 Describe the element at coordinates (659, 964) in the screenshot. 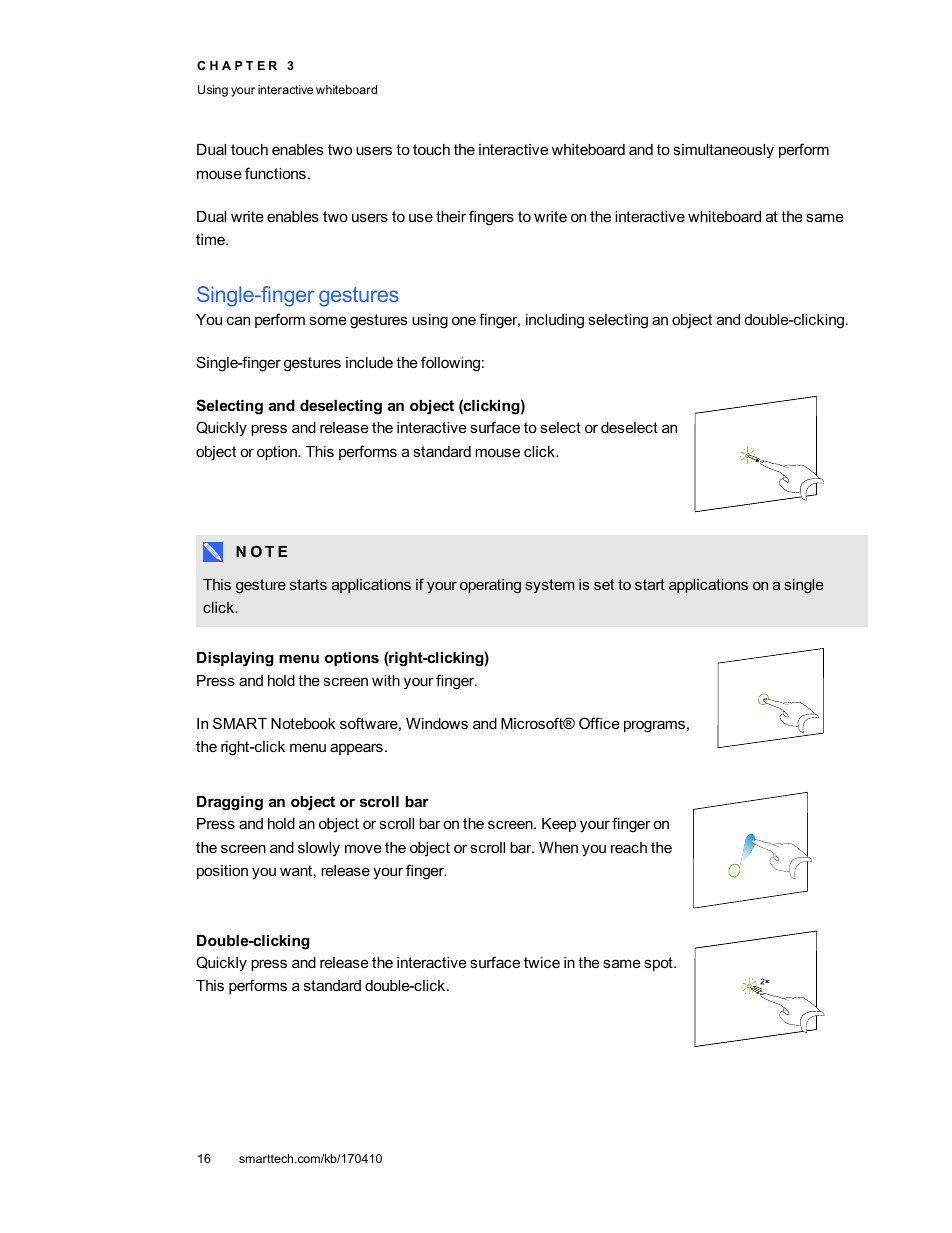

I see `spot` at that location.
